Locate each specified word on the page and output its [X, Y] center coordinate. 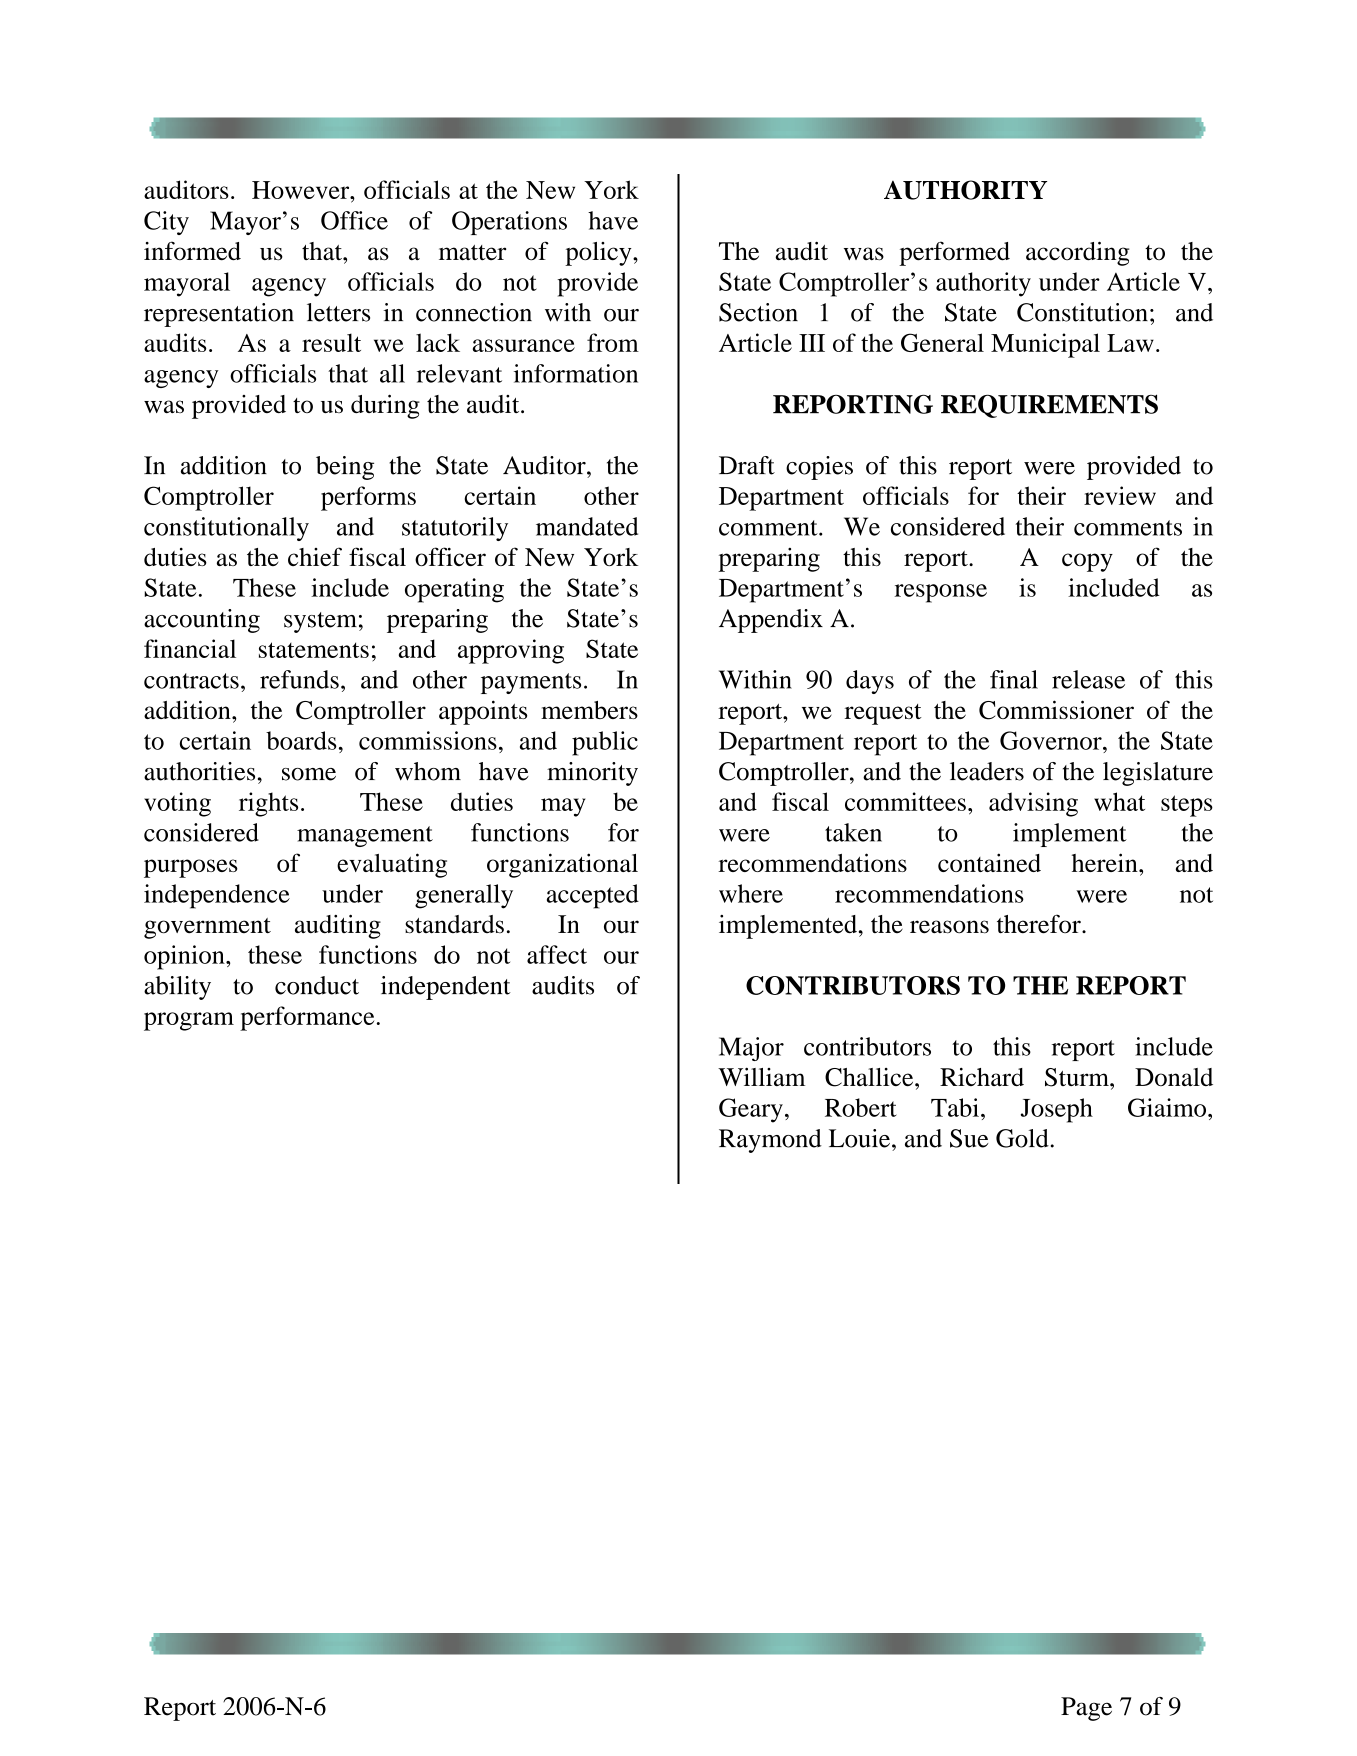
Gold [1022, 1138]
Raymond [770, 1141]
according [1077, 253]
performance [307, 1018]
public [605, 743]
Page [1086, 1709]
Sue [969, 1138]
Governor [1052, 740]
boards [301, 740]
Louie [859, 1138]
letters [338, 312]
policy [599, 254]
